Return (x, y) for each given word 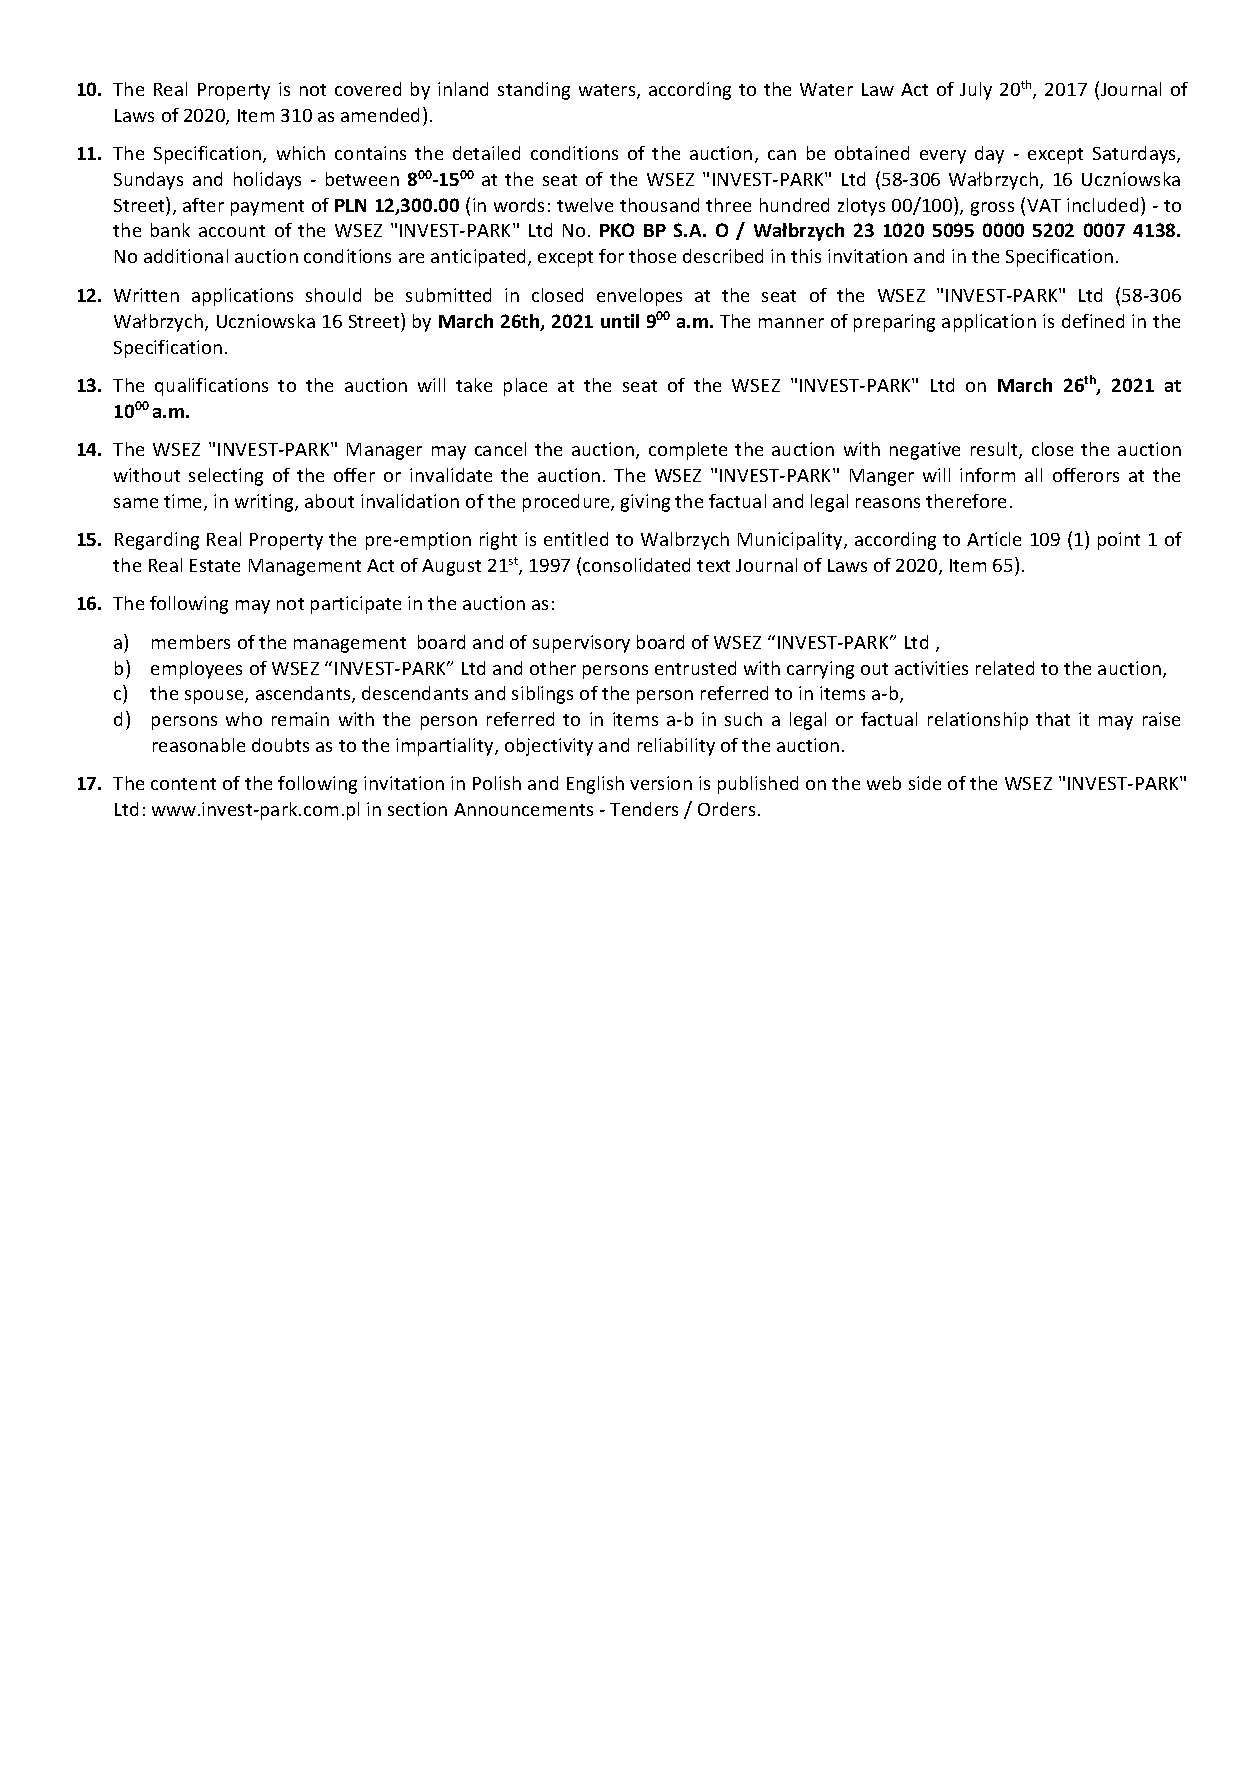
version (661, 783)
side (925, 783)
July (976, 91)
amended (380, 115)
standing (534, 91)
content (183, 784)
